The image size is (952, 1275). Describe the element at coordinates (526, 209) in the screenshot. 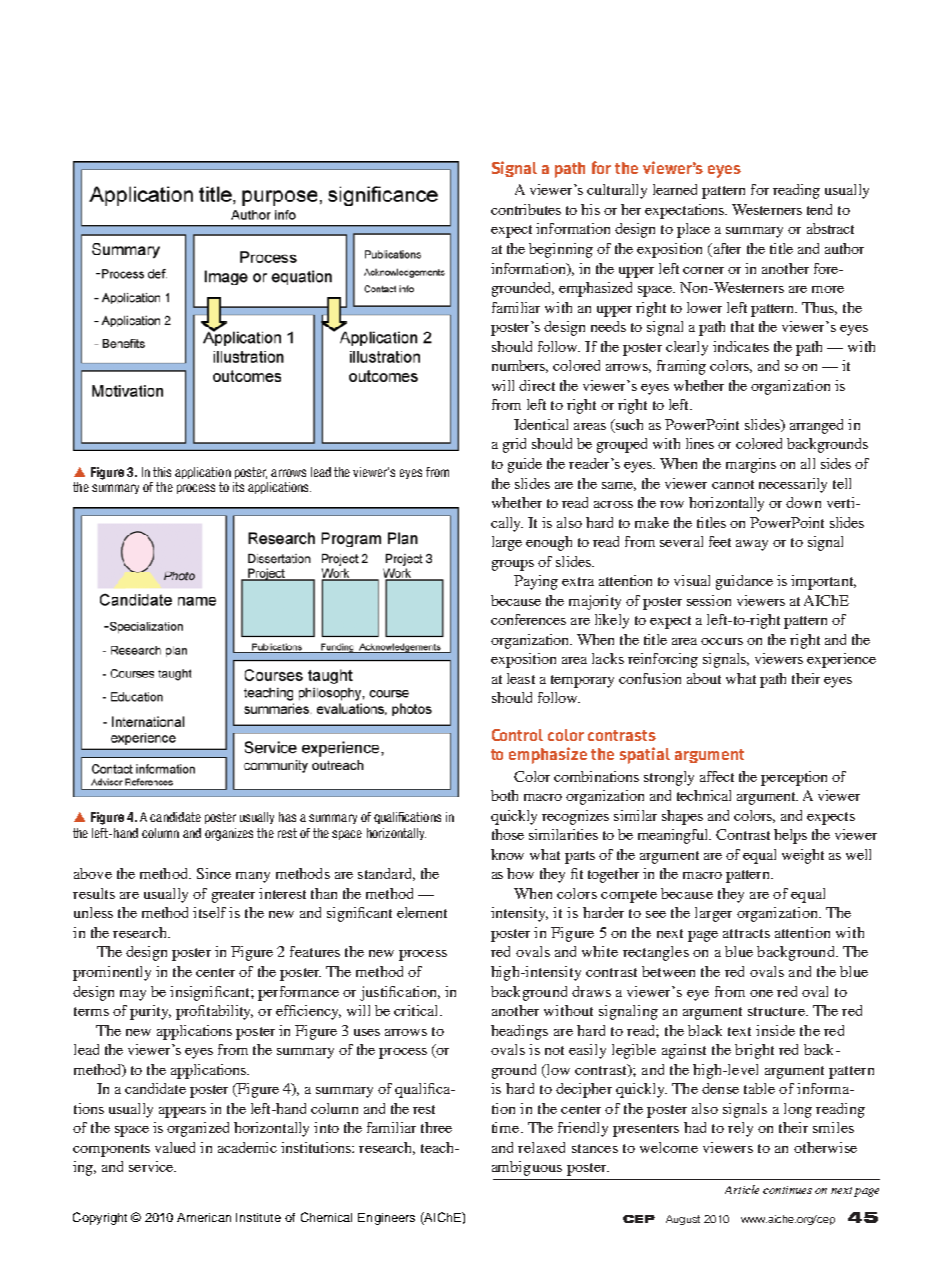

I see `contributes` at that location.
